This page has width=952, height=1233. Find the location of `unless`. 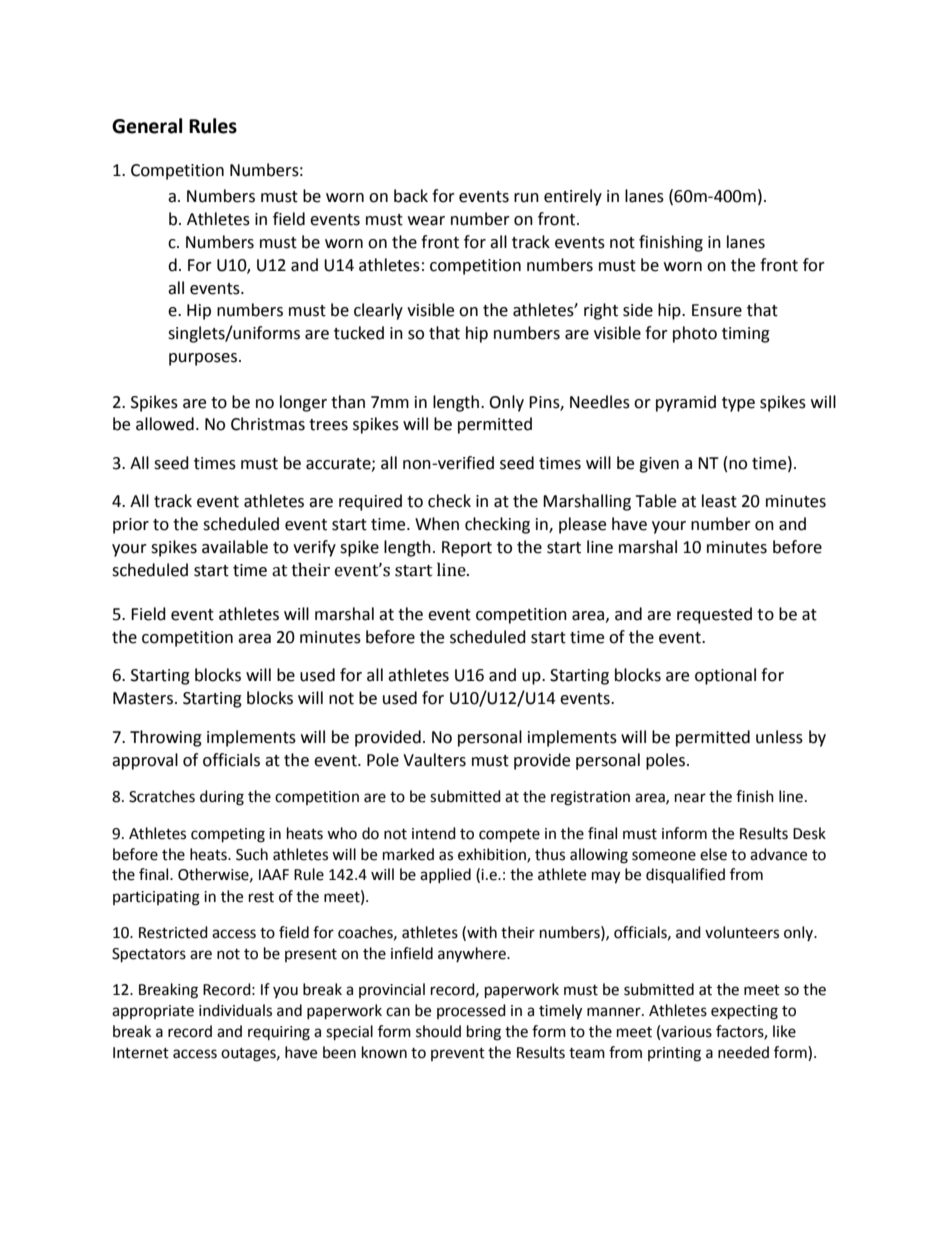

unless is located at coordinates (779, 737).
